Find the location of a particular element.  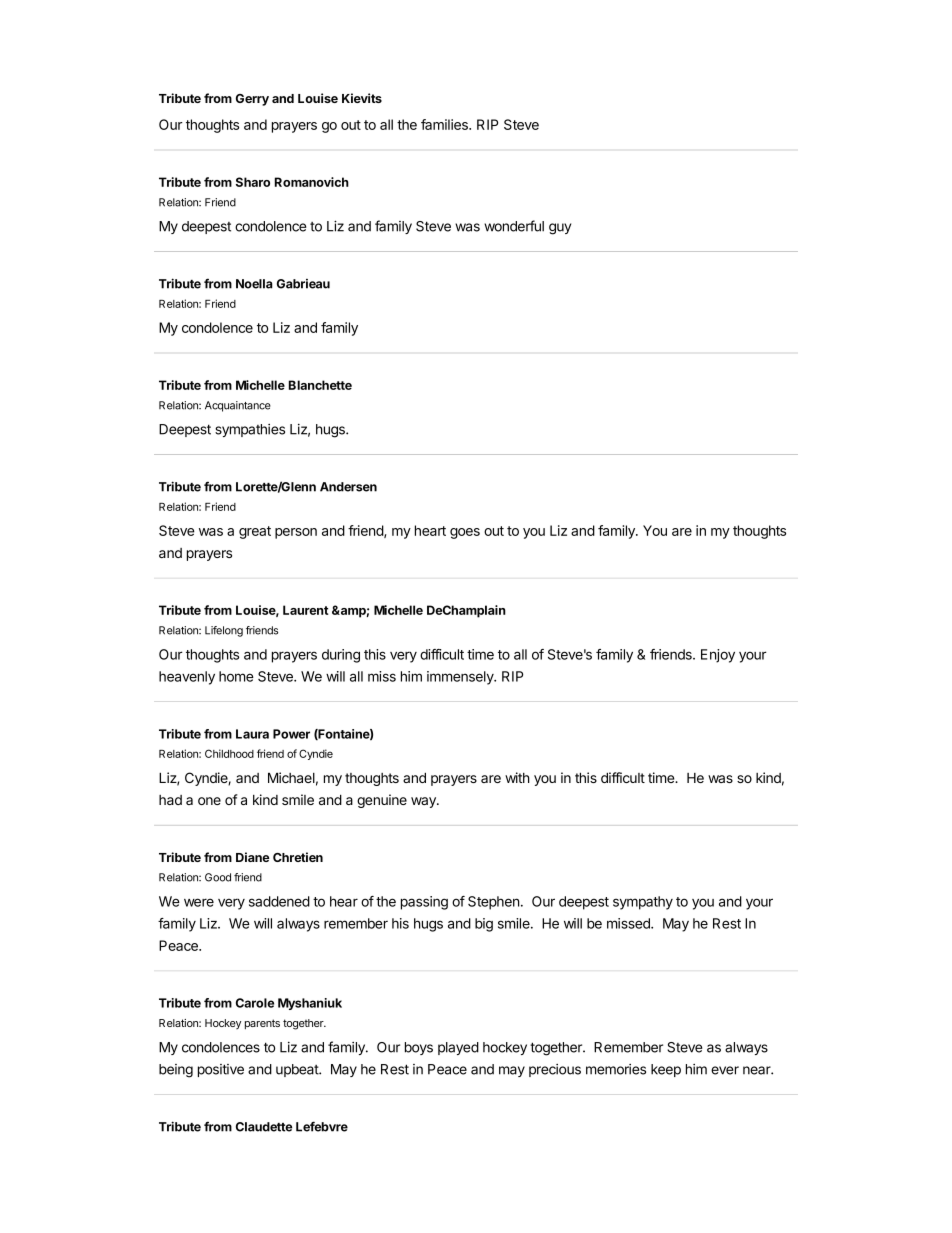

sympathy is located at coordinates (643, 903).
